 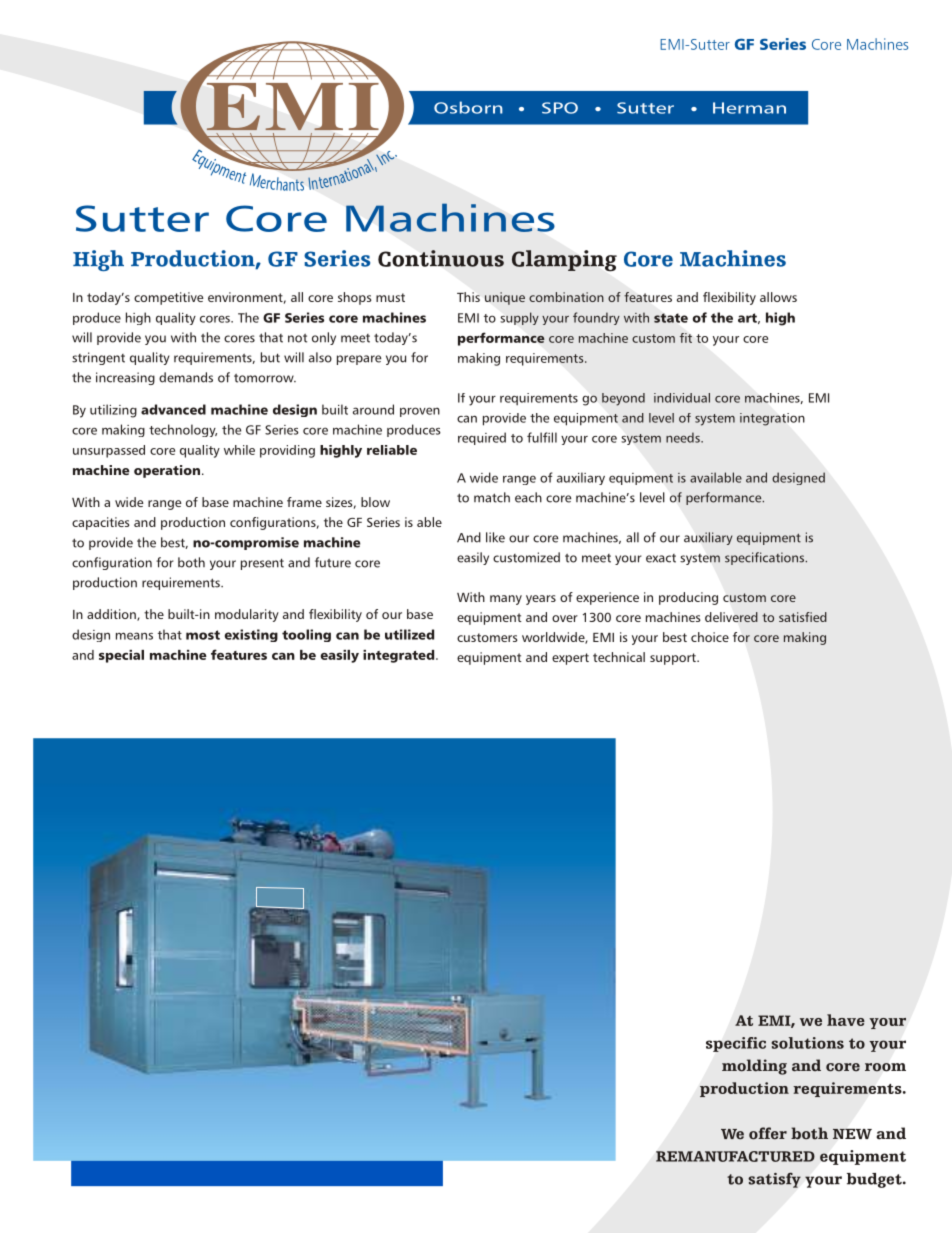 What do you see at coordinates (749, 108) in the page?
I see `Herman` at bounding box center [749, 108].
